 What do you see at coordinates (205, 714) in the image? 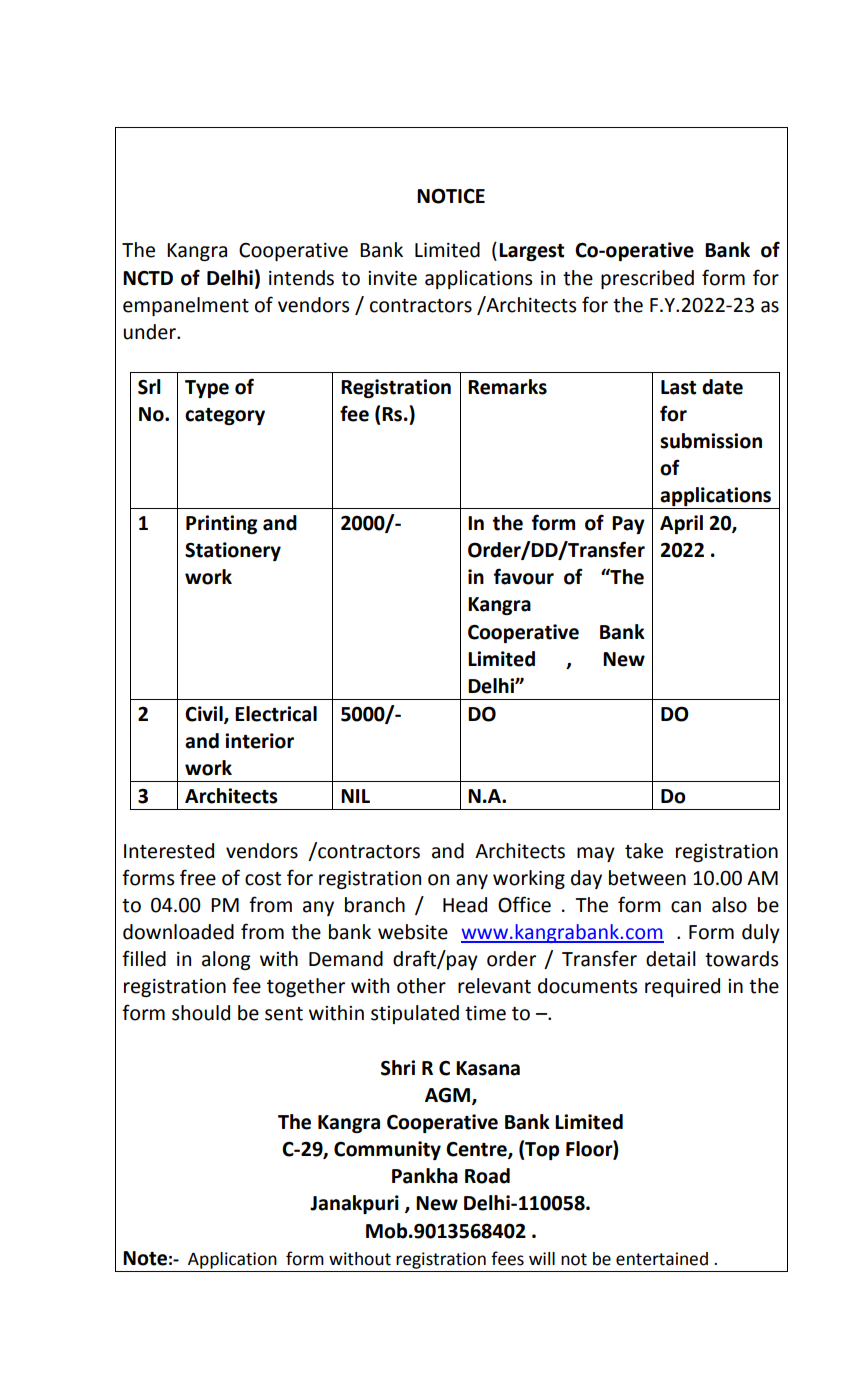
I see `Civil` at bounding box center [205, 714].
